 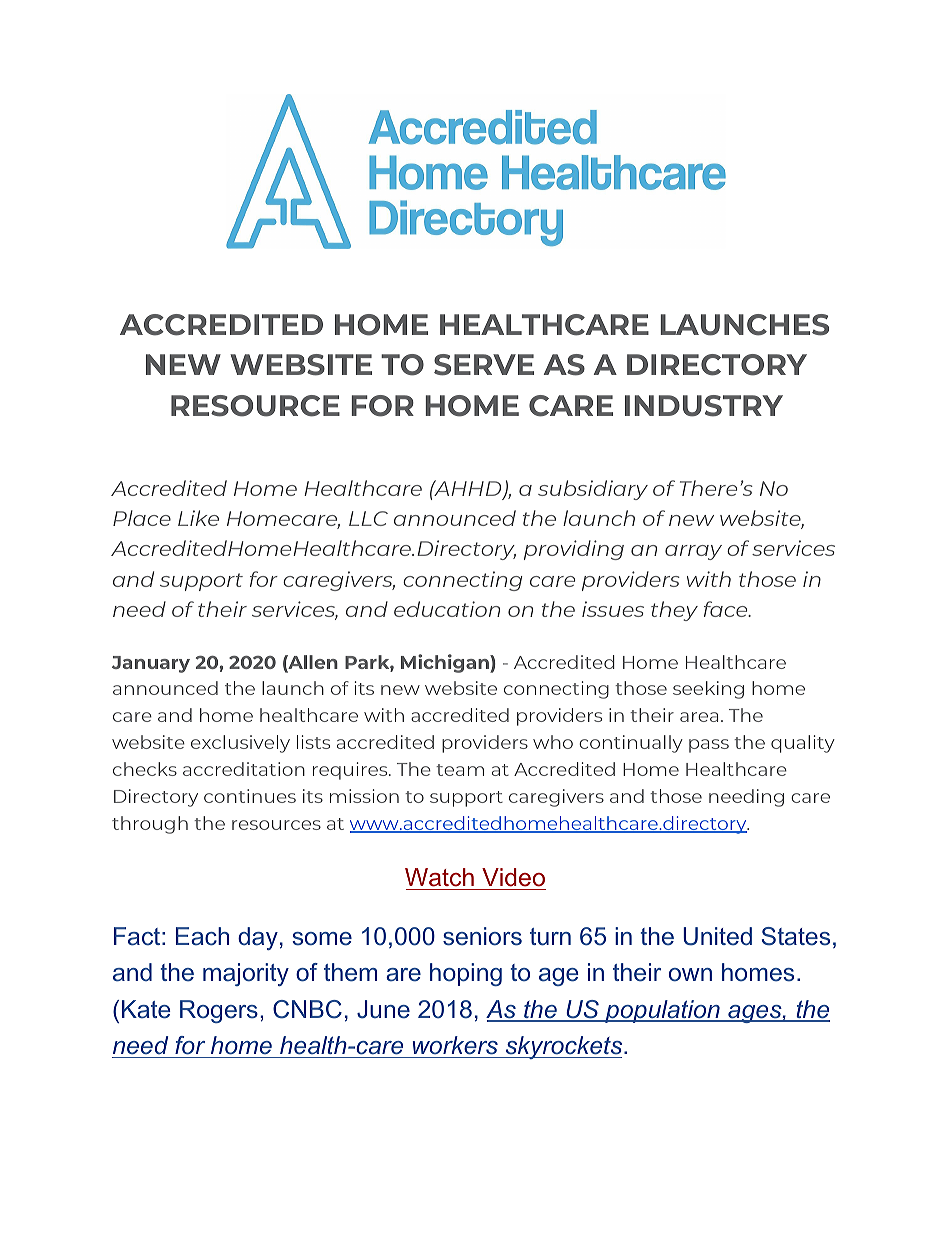 What do you see at coordinates (446, 663) in the screenshot?
I see `Michigan` at bounding box center [446, 663].
